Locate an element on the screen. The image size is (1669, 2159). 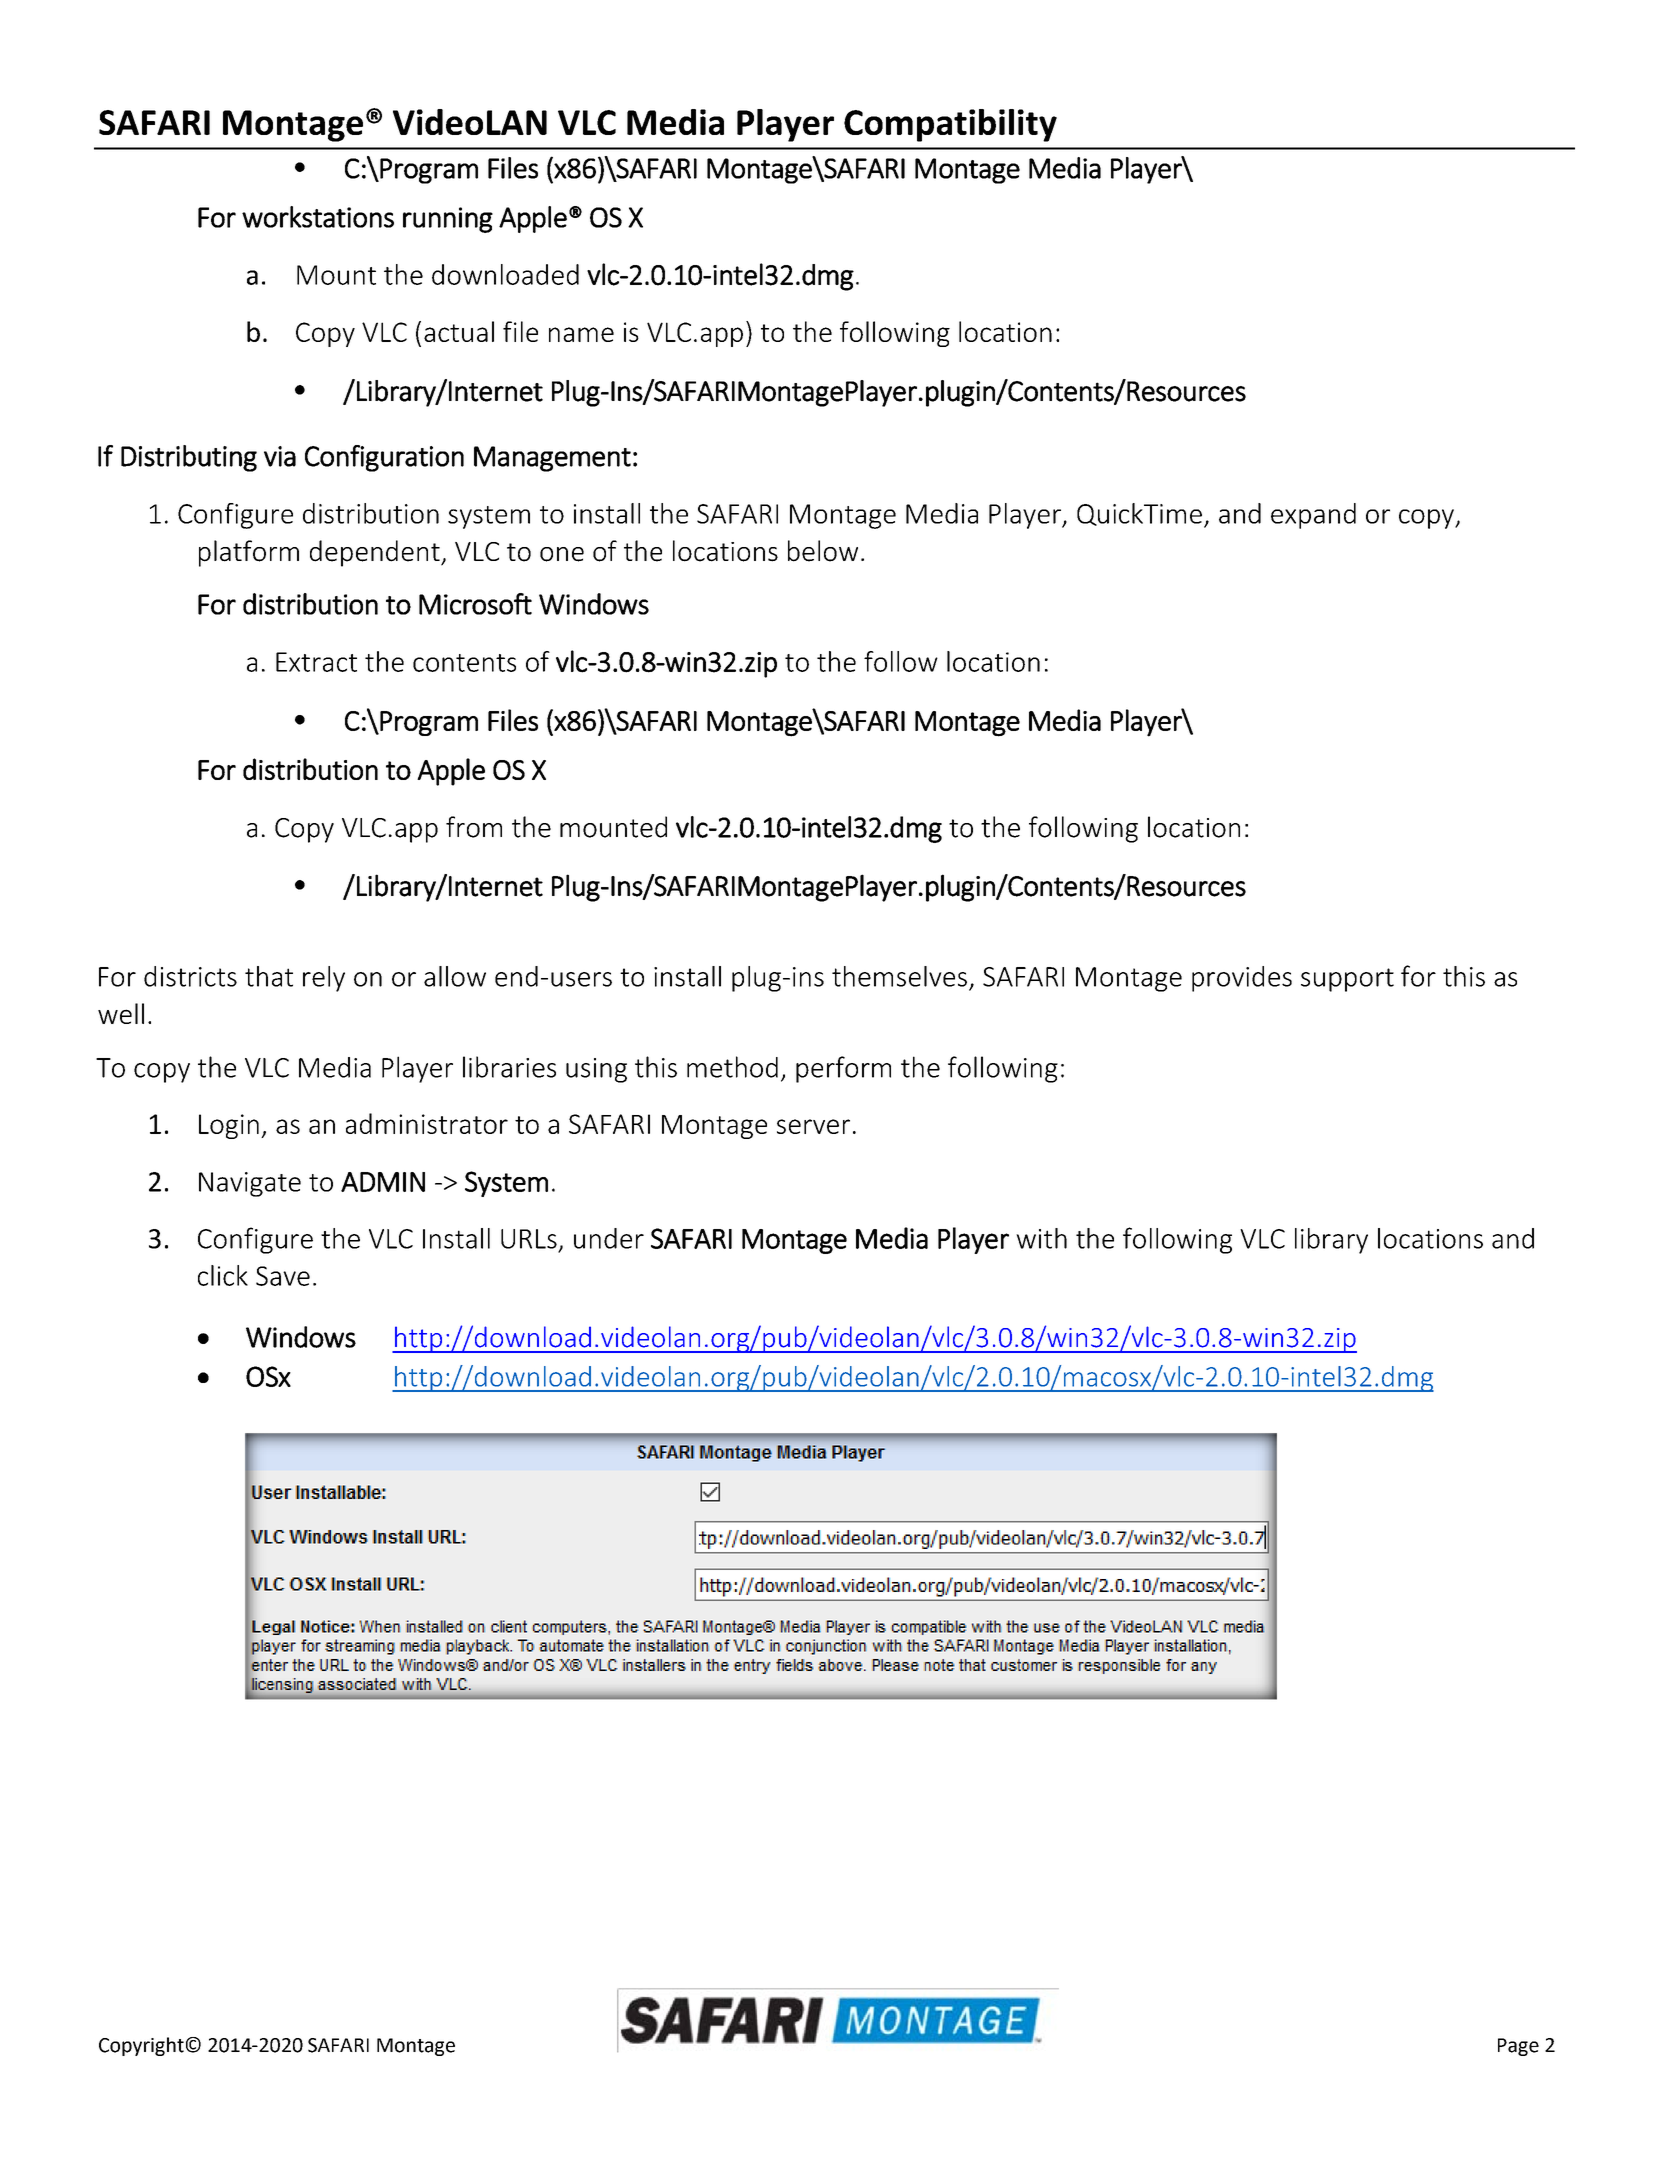
expand is located at coordinates (1313, 516).
